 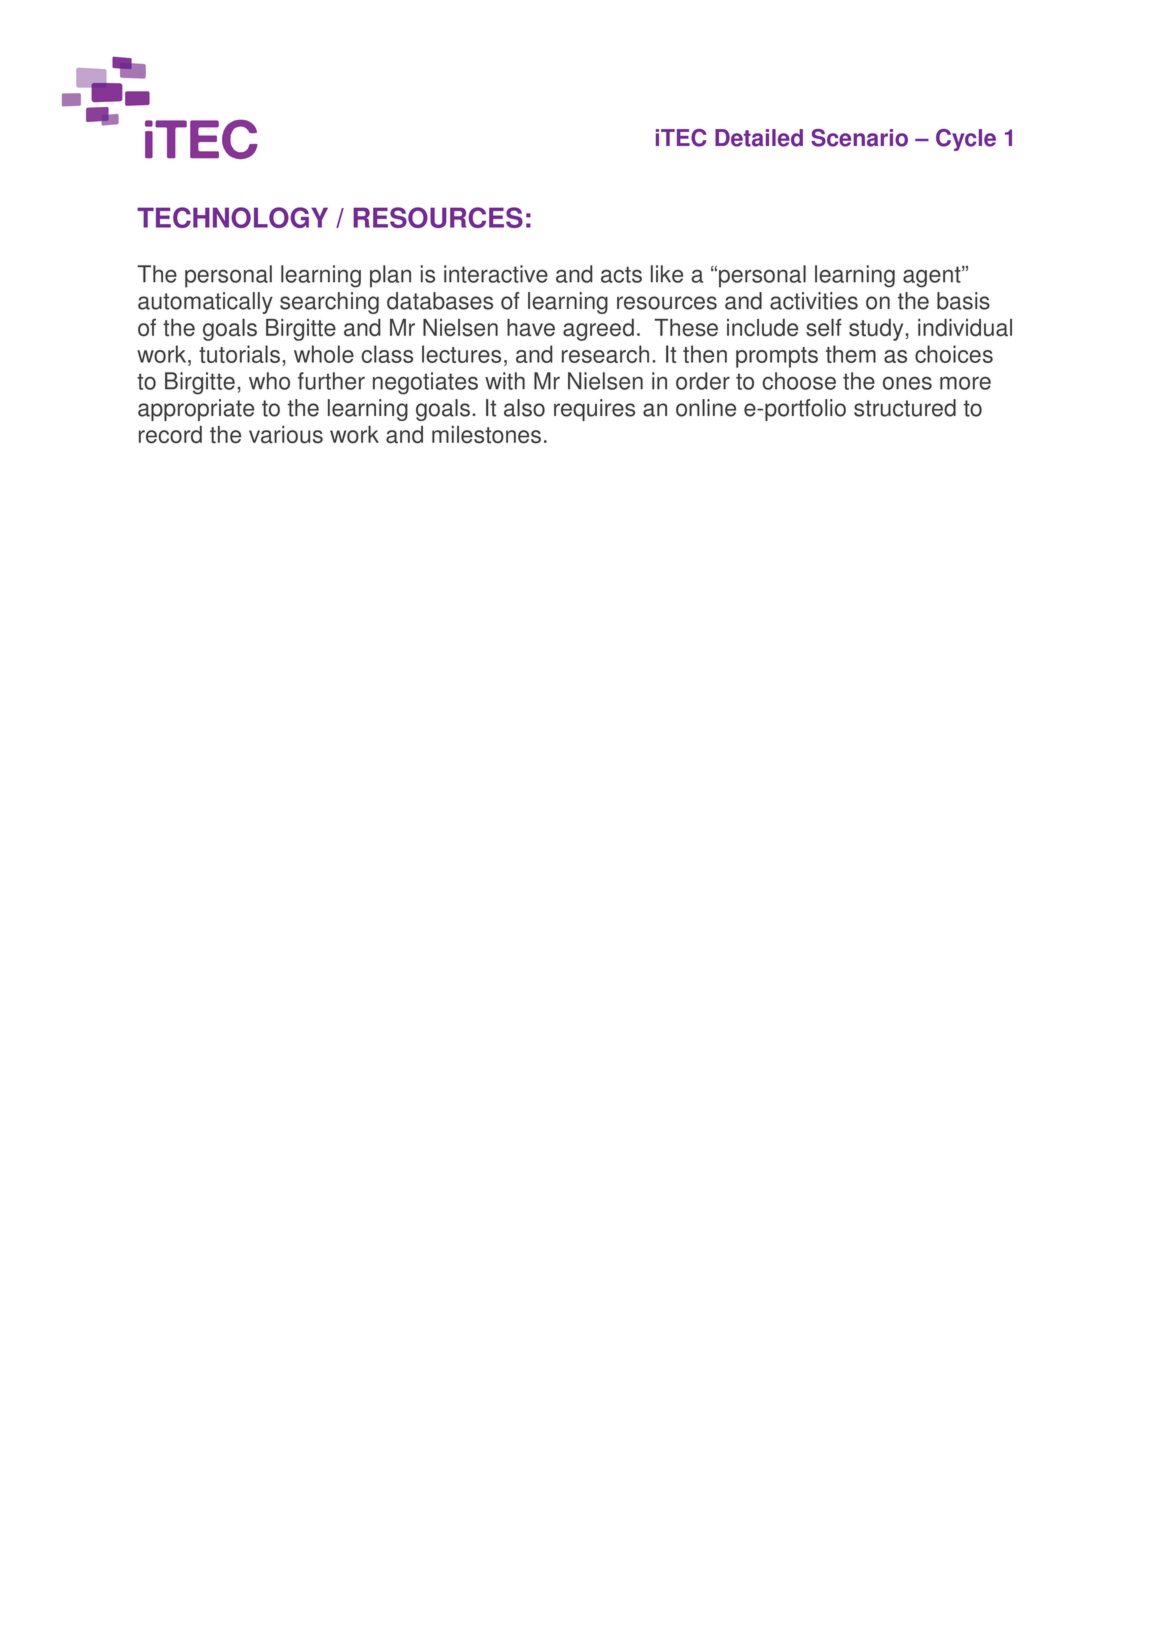 What do you see at coordinates (877, 330) in the screenshot?
I see `study` at bounding box center [877, 330].
